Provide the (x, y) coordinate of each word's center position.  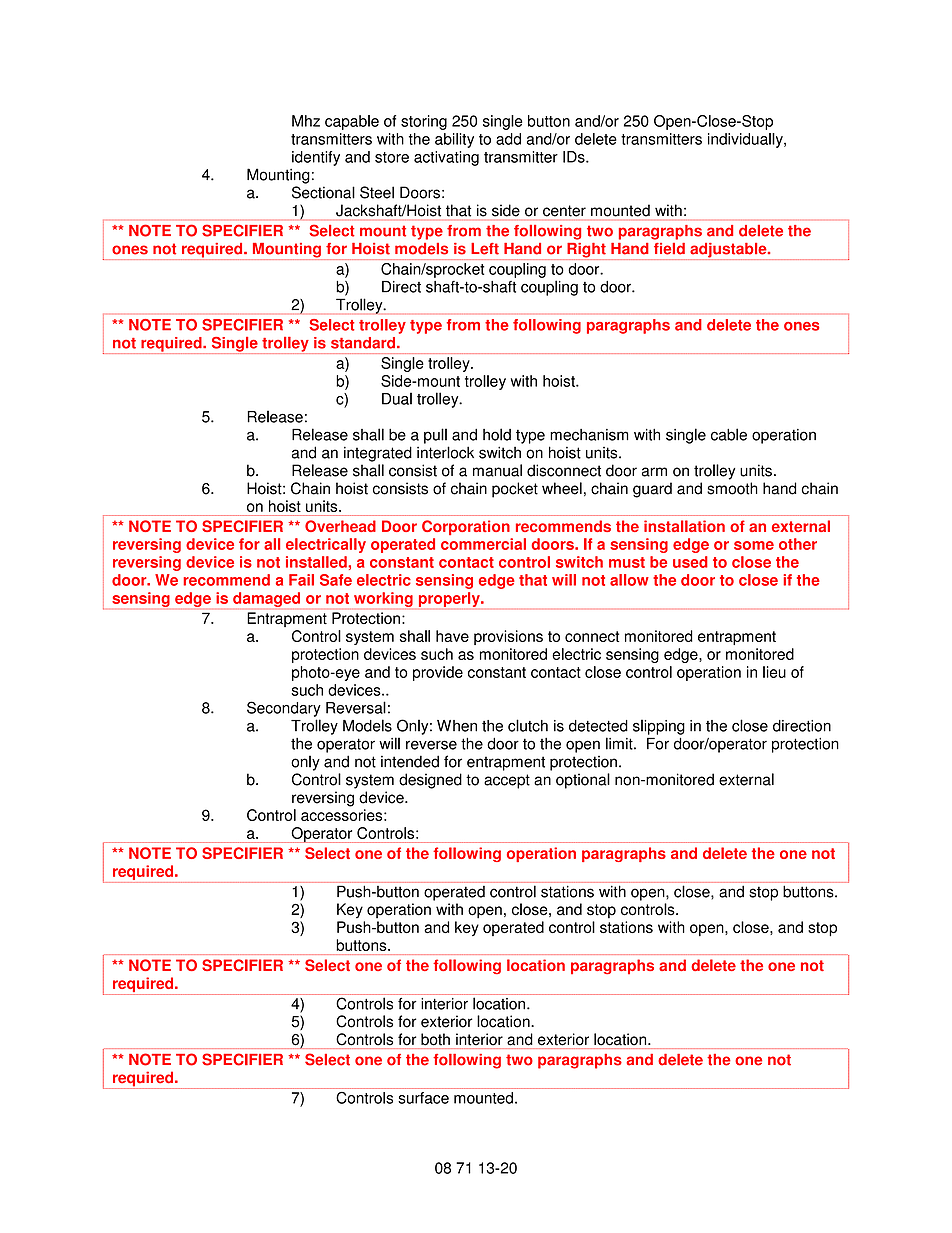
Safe (336, 580)
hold (497, 434)
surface (423, 1098)
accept (507, 781)
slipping (659, 727)
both (435, 1039)
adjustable (728, 251)
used (690, 562)
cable (729, 434)
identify (316, 158)
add (508, 139)
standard (363, 343)
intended (410, 761)
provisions (508, 637)
